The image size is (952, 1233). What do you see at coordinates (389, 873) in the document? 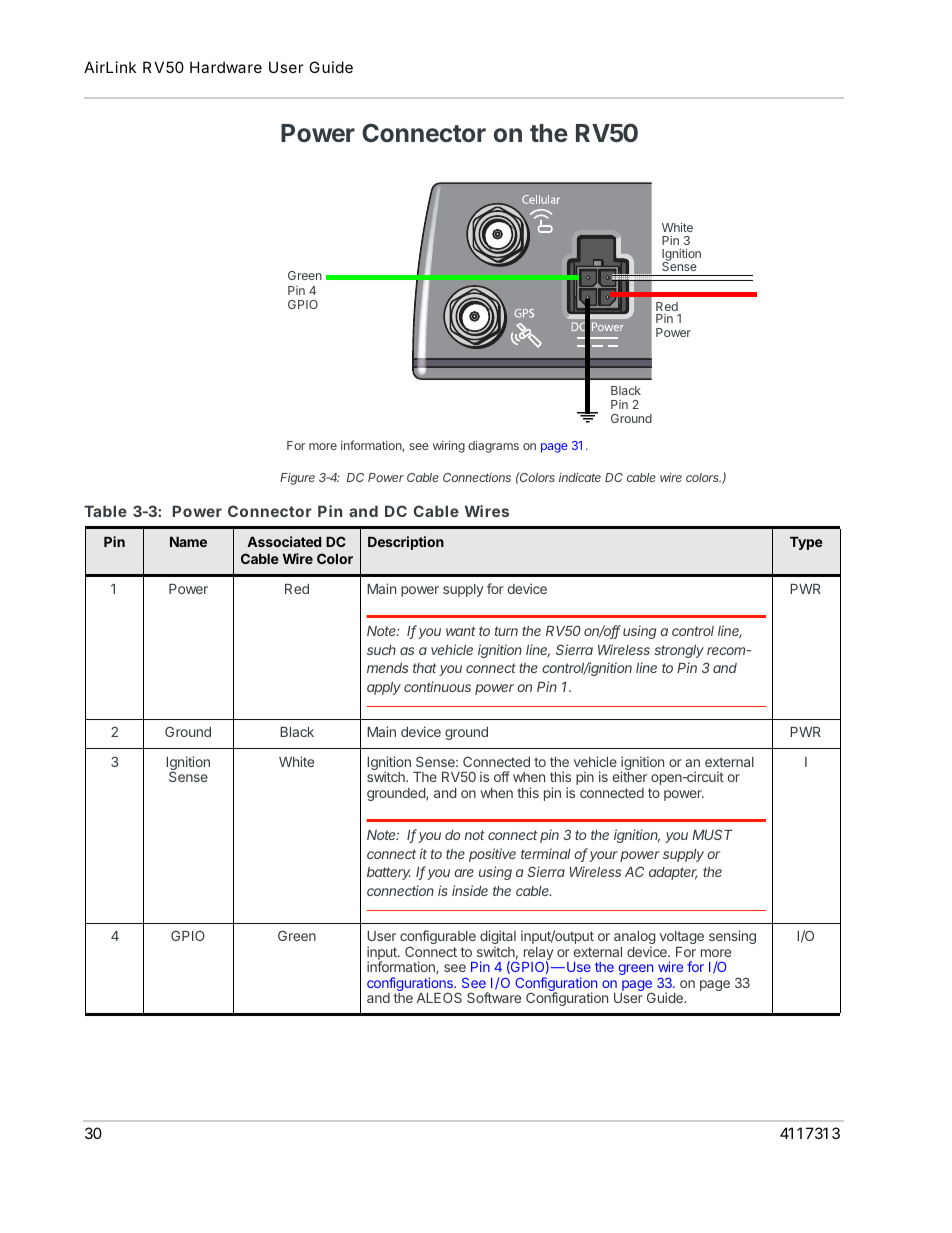
I see `battery` at bounding box center [389, 873].
